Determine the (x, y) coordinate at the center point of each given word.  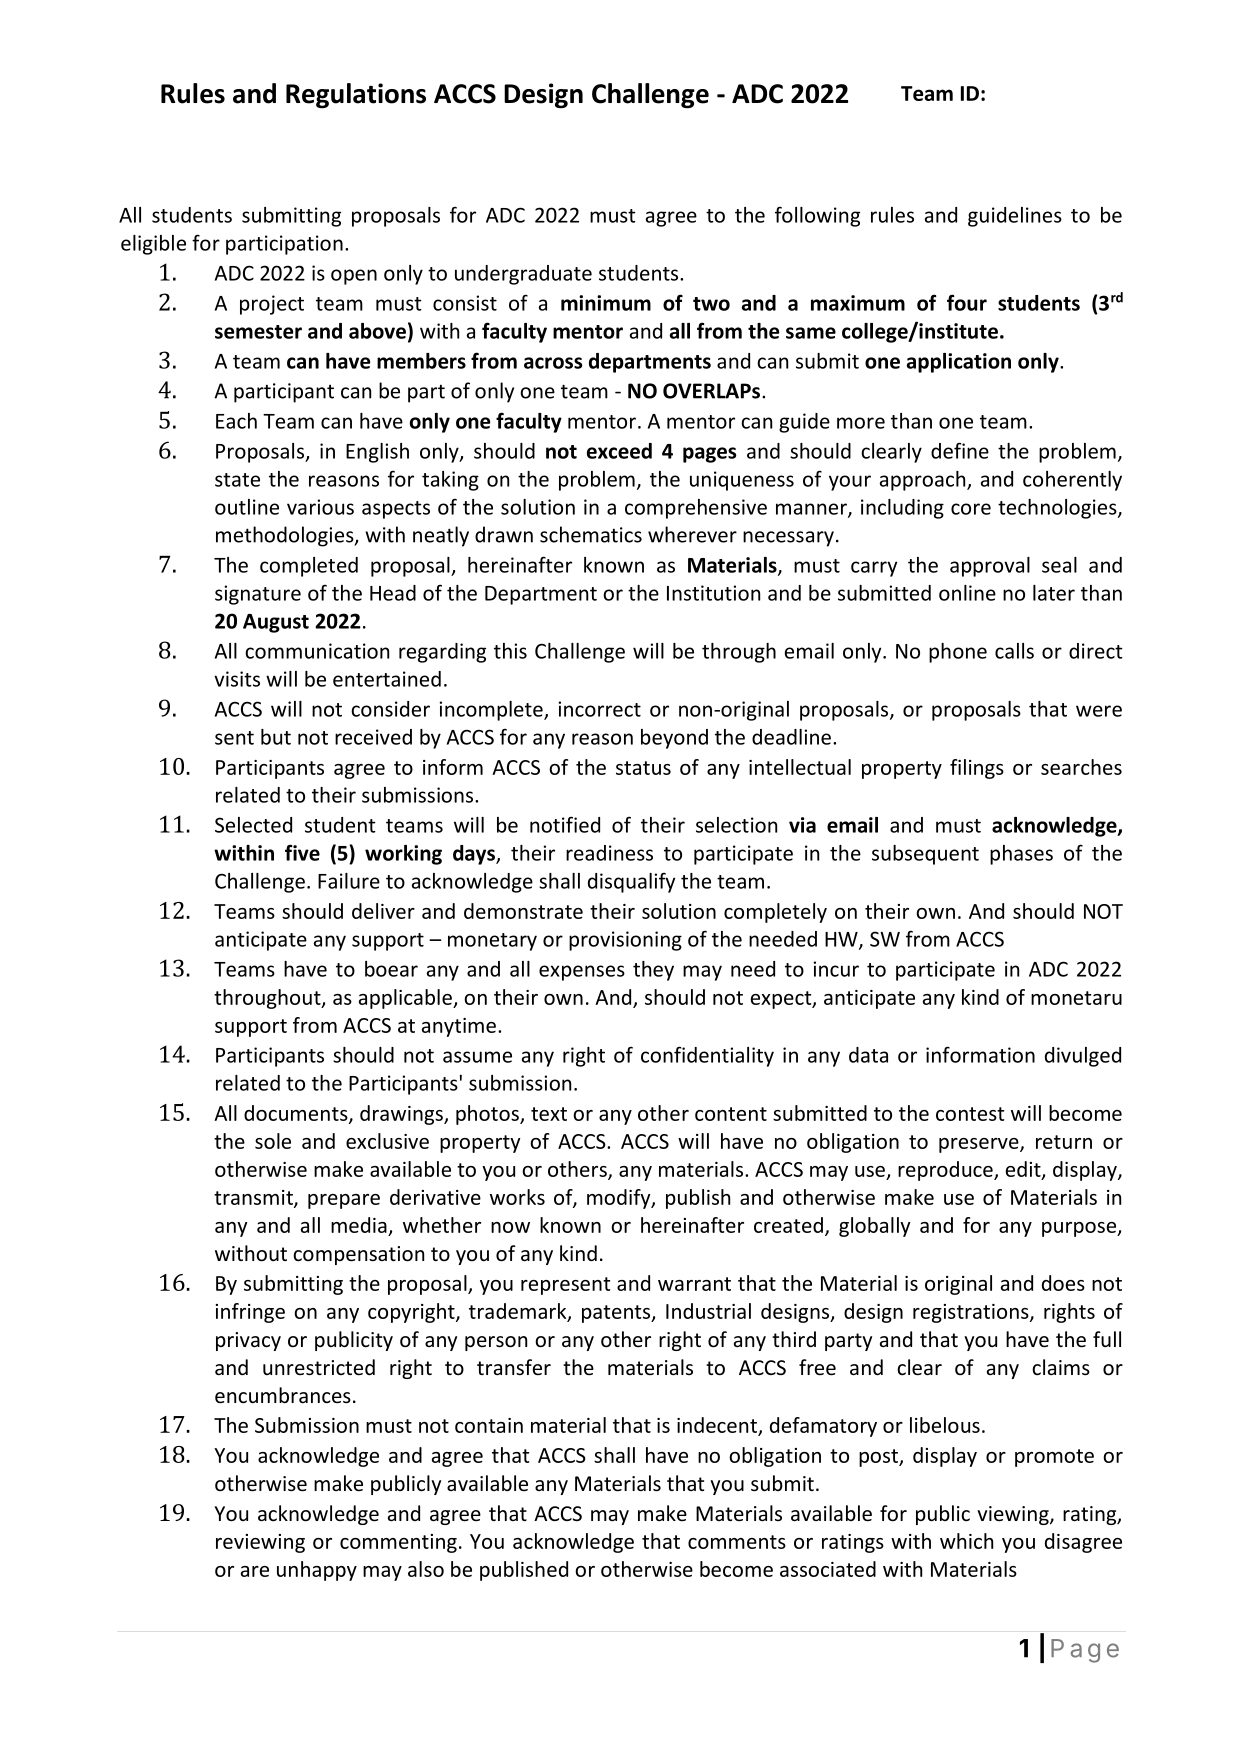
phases (1021, 855)
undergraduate (523, 275)
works (517, 1197)
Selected (253, 825)
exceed (619, 451)
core (971, 509)
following (817, 217)
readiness (609, 853)
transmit (254, 1198)
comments (737, 1542)
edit (1024, 1170)
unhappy (317, 1571)
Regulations (356, 96)
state (237, 480)
